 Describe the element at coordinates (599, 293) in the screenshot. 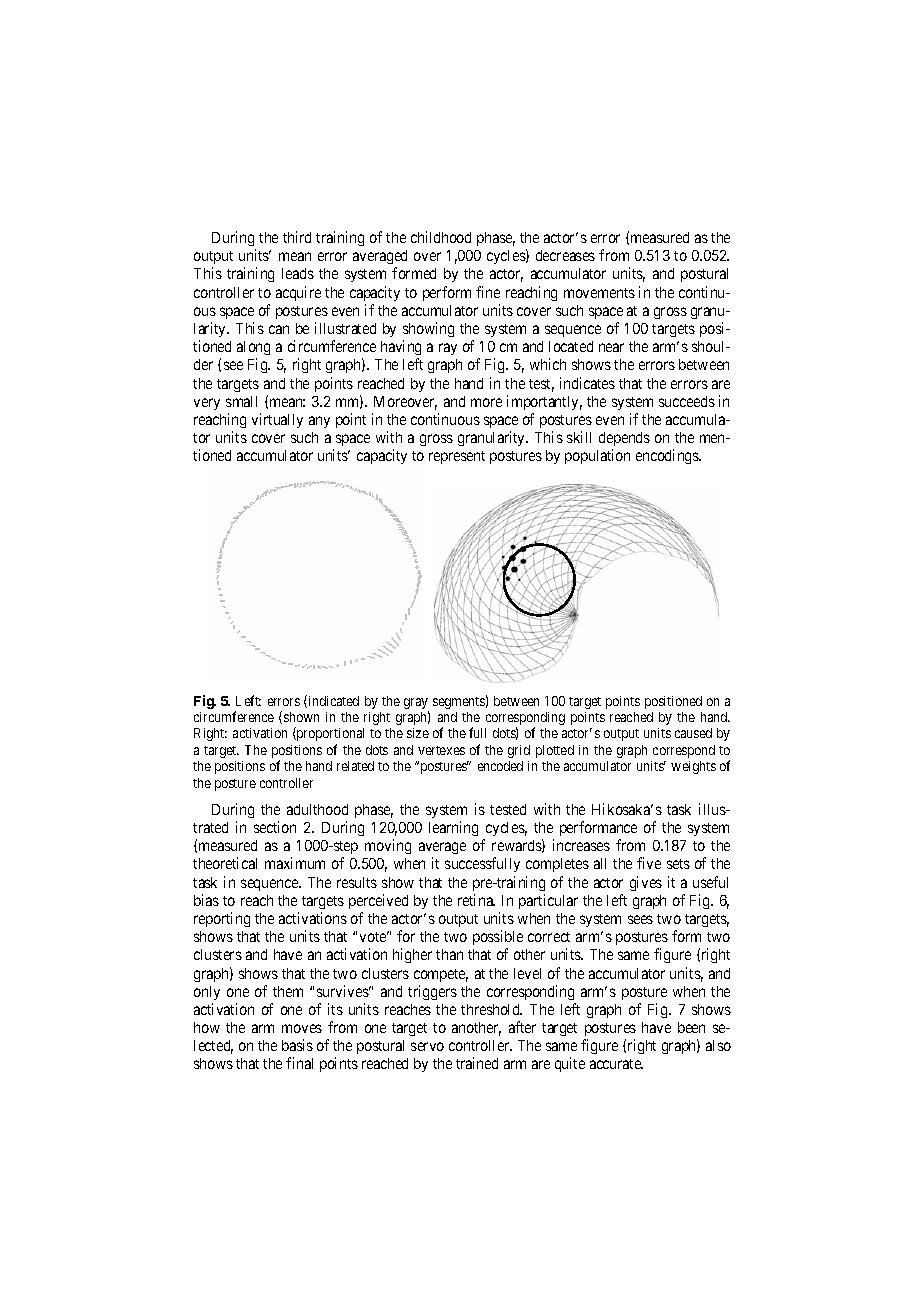

I see `movements` at that location.
